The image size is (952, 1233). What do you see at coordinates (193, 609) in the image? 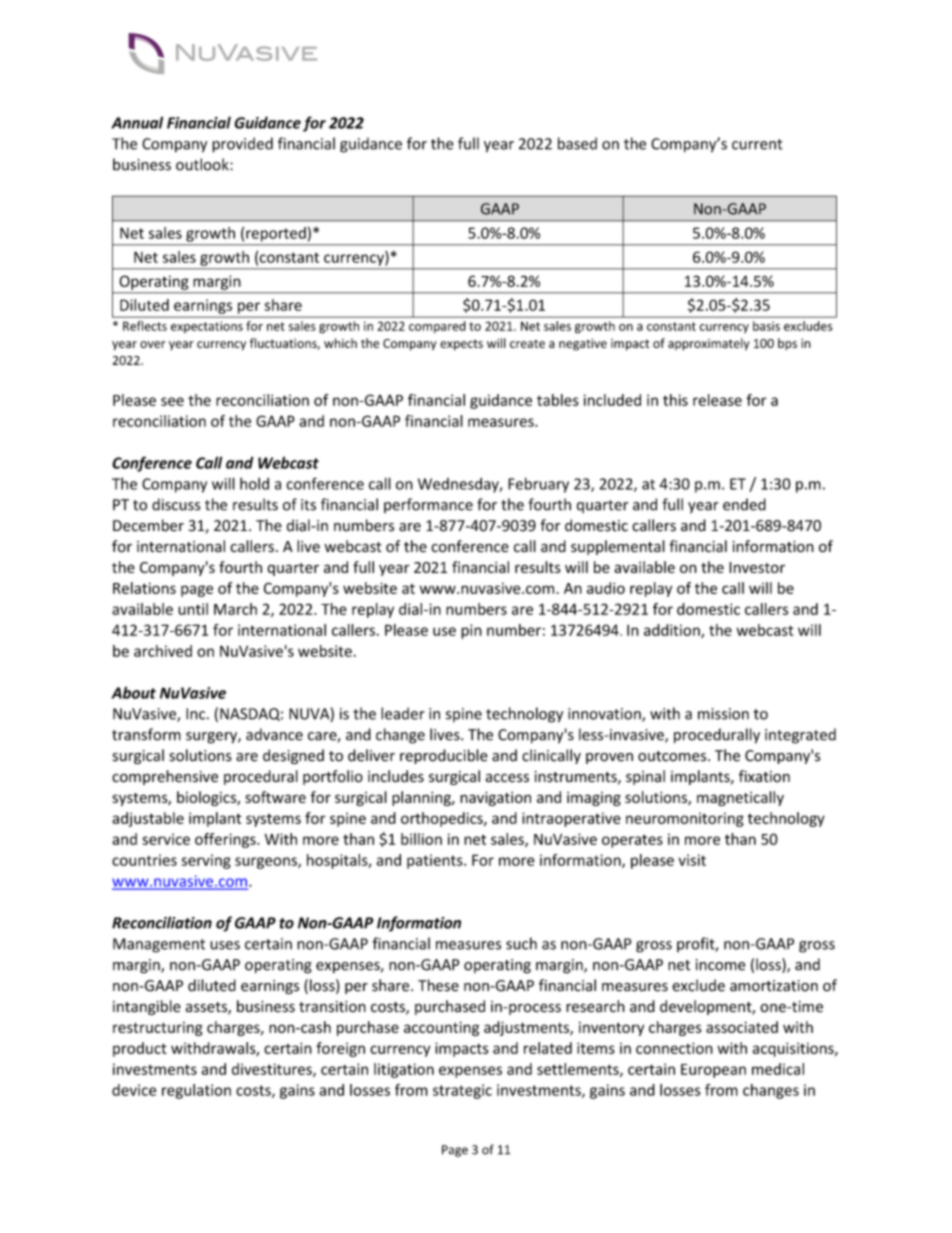
I see `until` at bounding box center [193, 609].
